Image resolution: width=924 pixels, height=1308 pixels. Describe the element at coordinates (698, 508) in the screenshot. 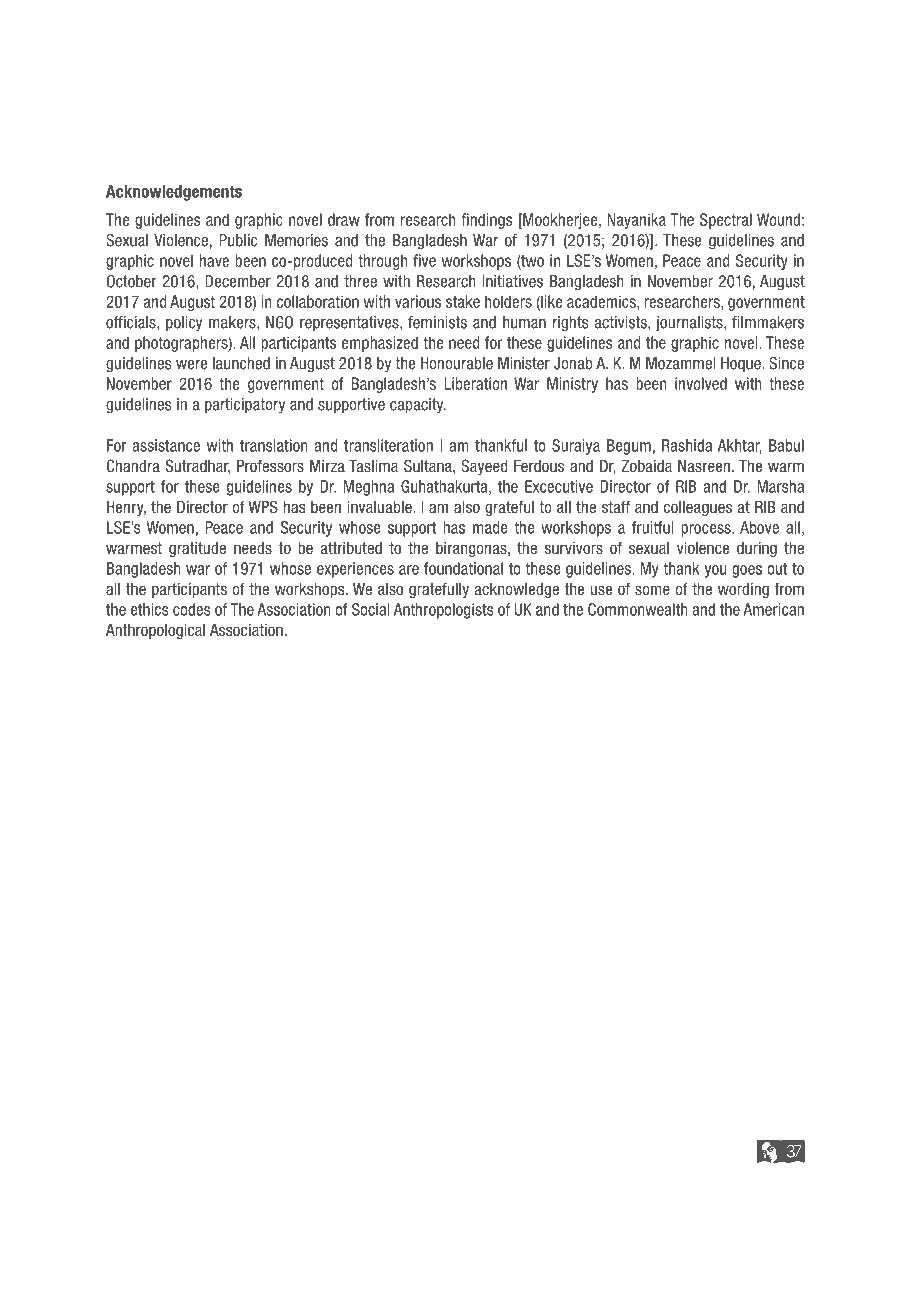

I see `COLLEAGUES` at that location.
